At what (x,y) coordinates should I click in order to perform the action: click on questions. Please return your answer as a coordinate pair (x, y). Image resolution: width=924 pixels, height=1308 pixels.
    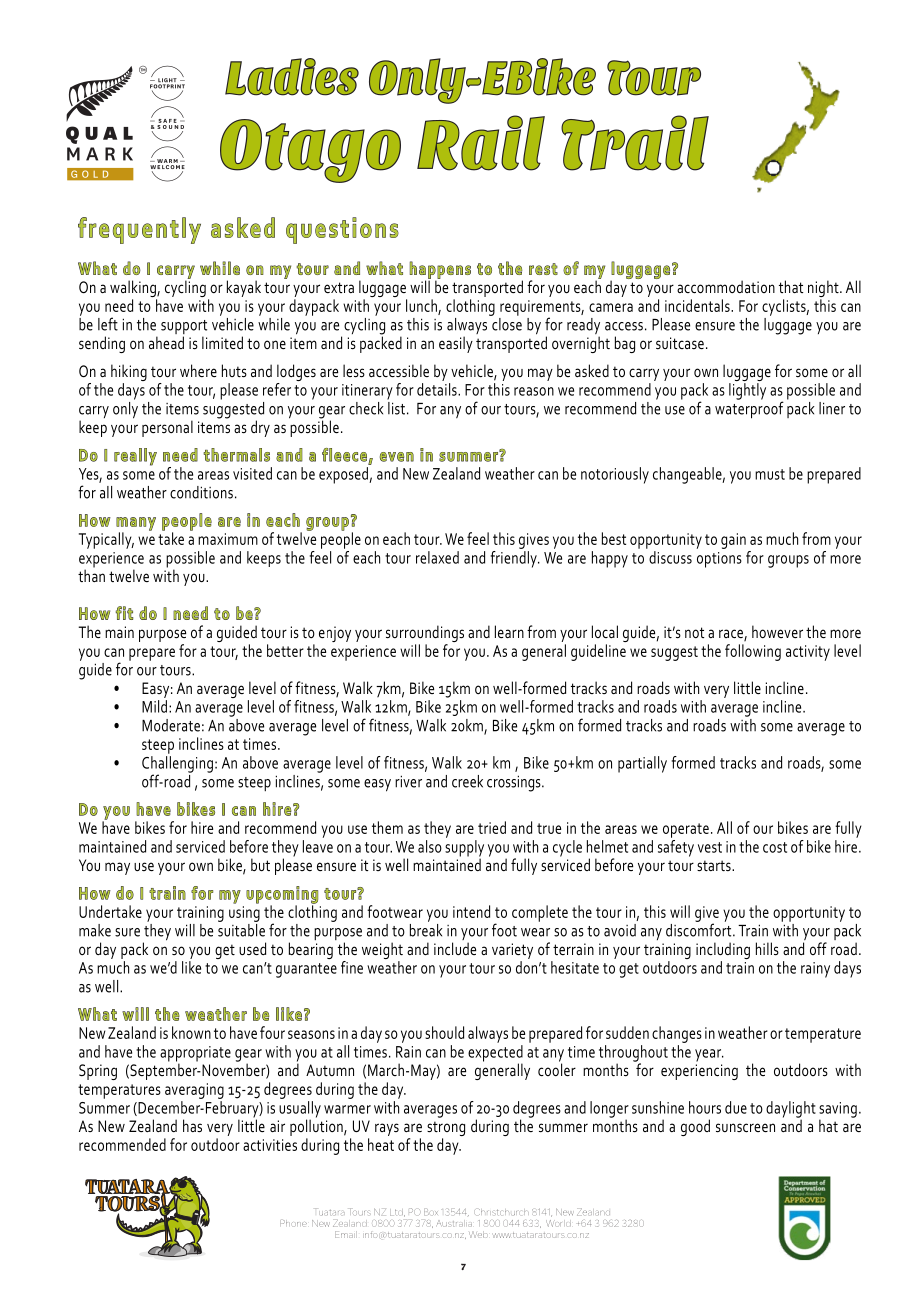
    Looking at the image, I should click on (342, 230).
